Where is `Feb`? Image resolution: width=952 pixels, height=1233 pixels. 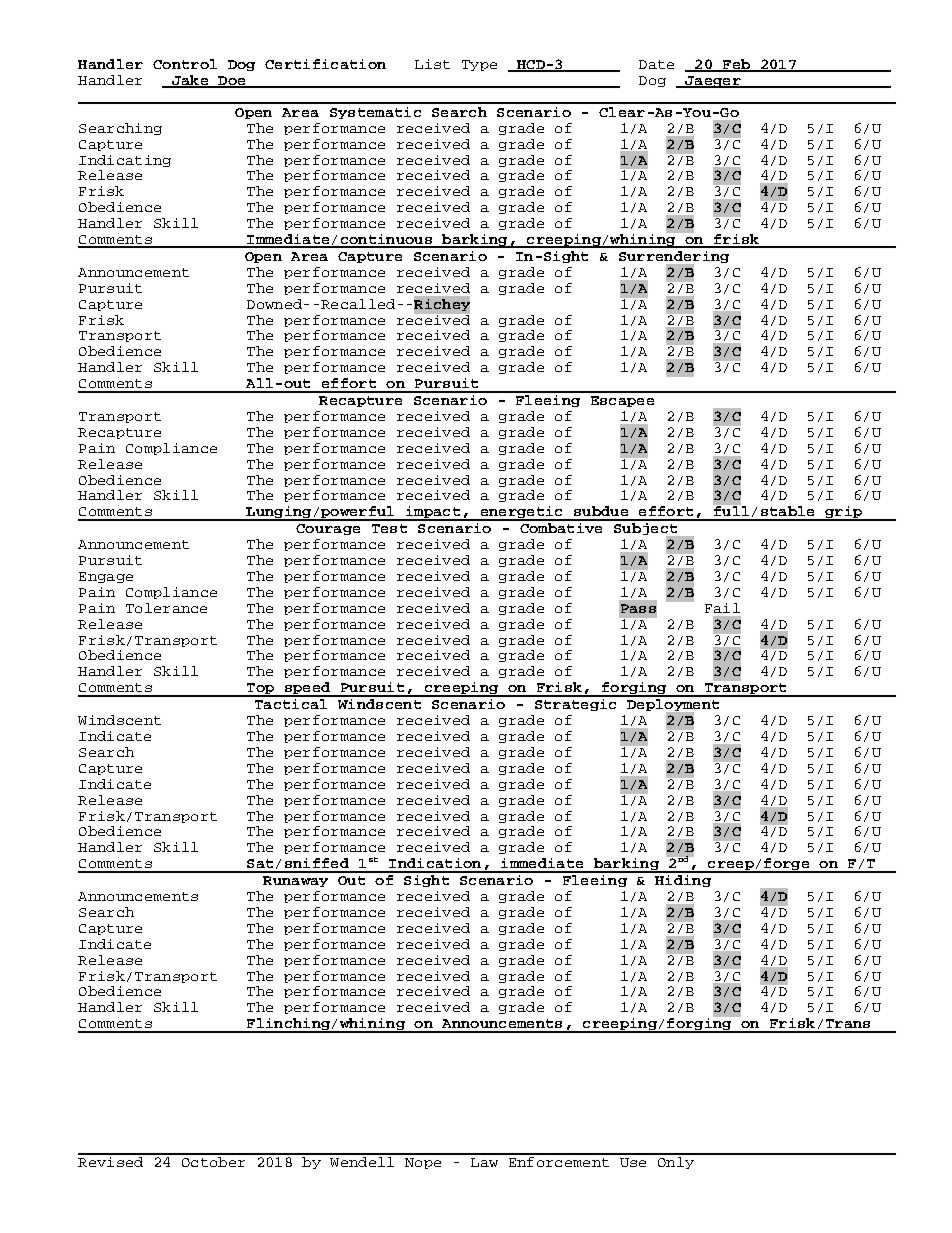 Feb is located at coordinates (736, 65).
